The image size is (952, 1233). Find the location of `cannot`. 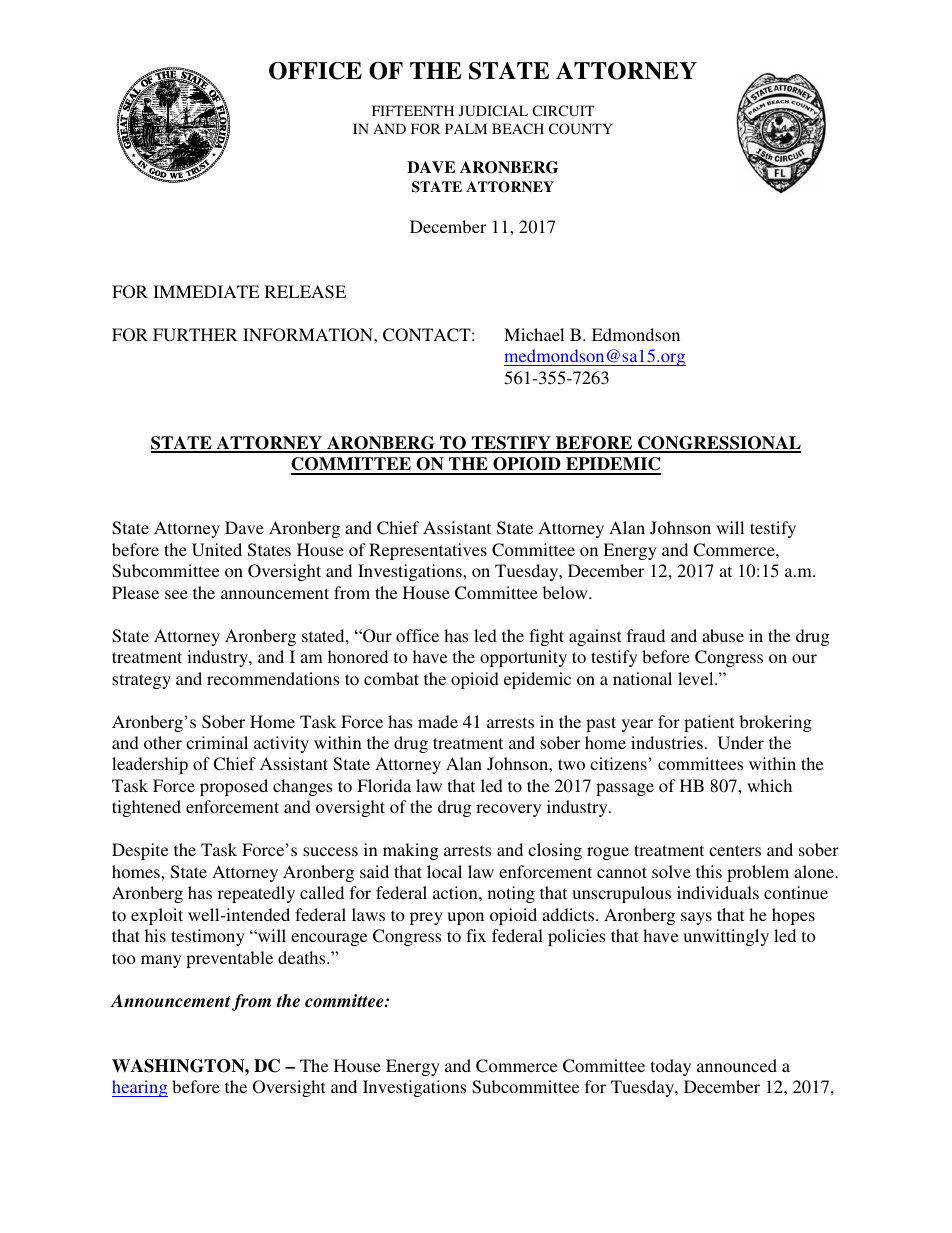

cannot is located at coordinates (622, 872).
